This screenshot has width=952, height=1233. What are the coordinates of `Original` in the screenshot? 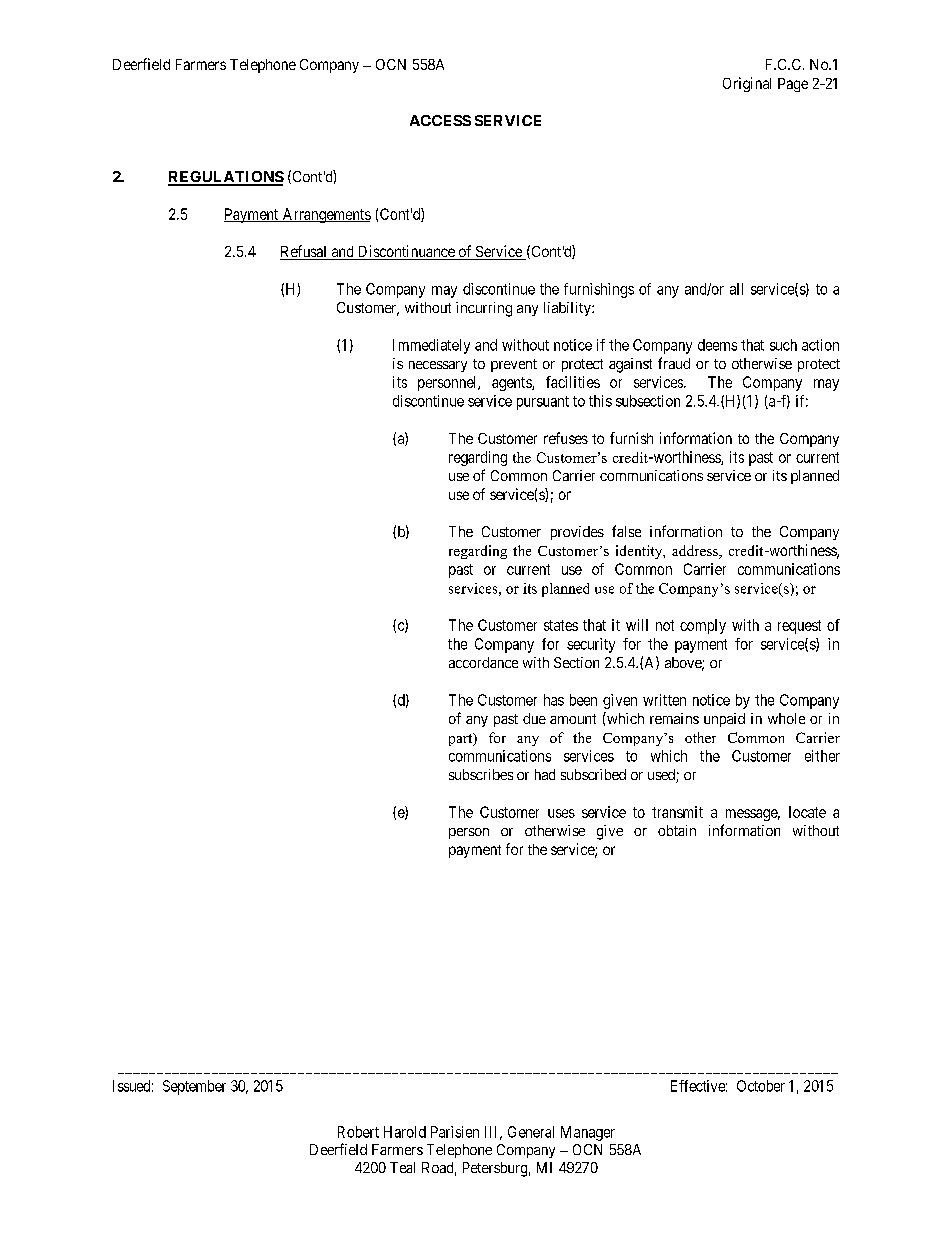 It's located at (747, 84).
